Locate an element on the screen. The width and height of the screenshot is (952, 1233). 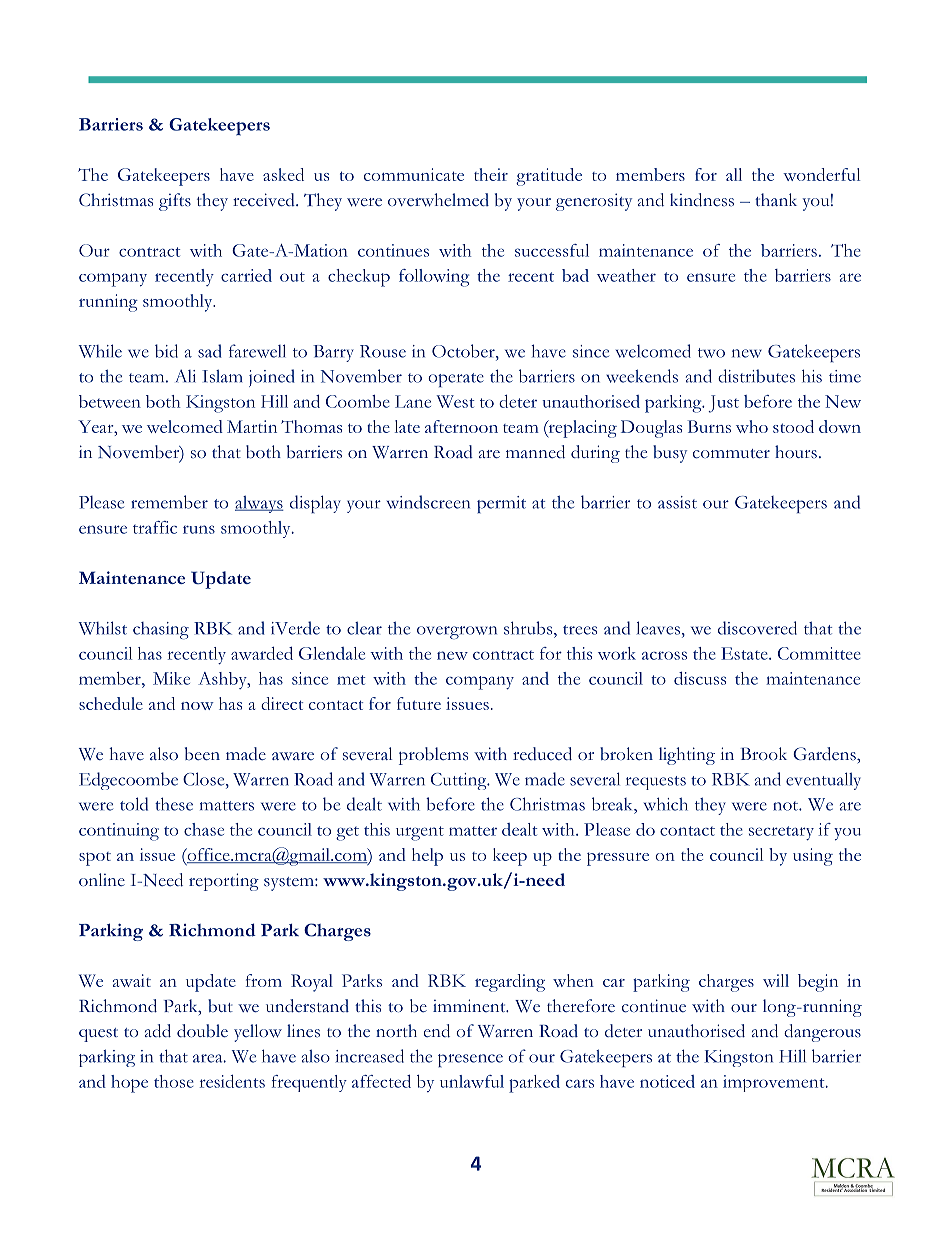
thank is located at coordinates (776, 199).
